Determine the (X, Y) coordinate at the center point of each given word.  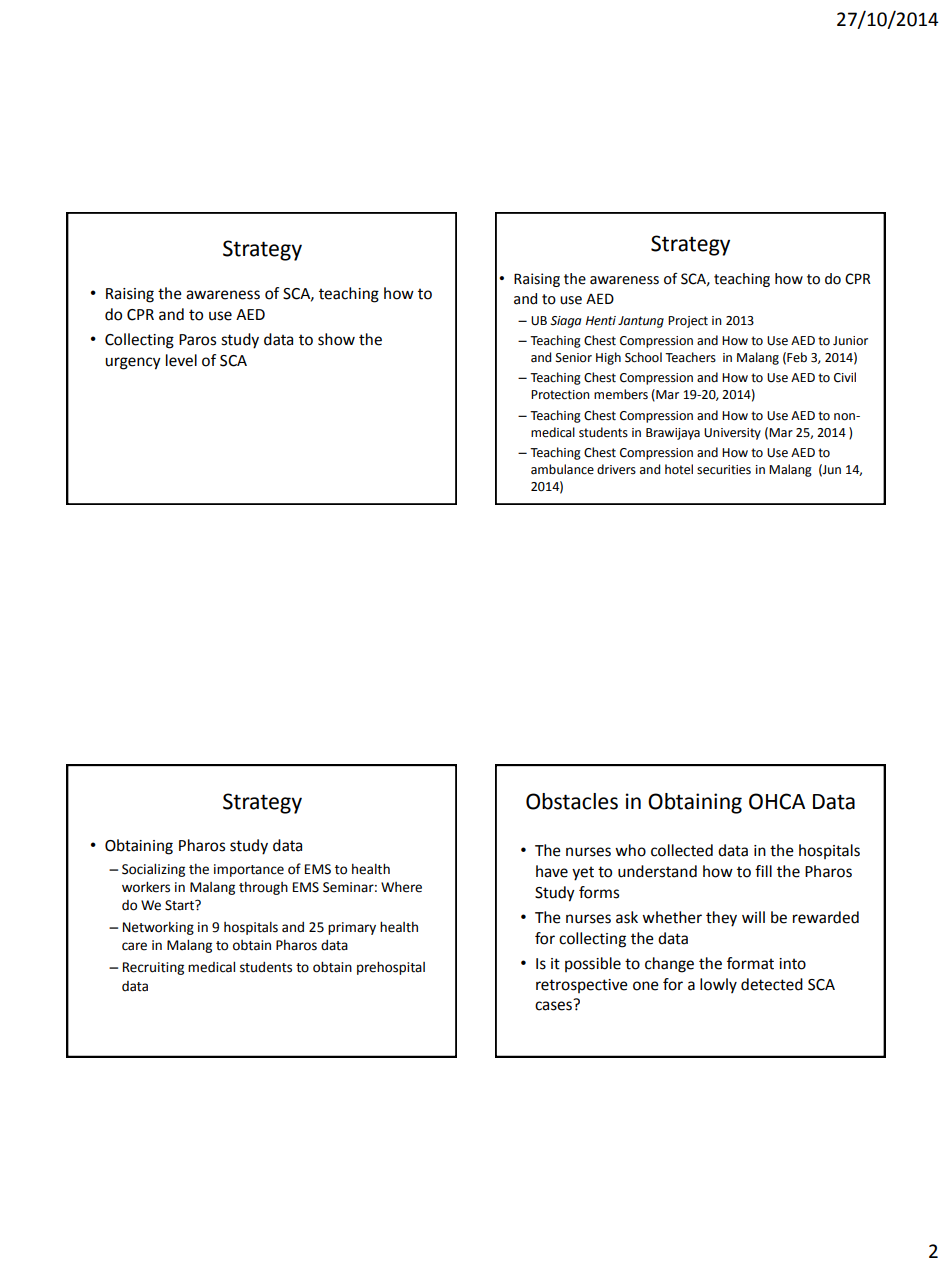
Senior (574, 358)
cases (553, 1006)
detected (772, 984)
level (181, 360)
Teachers (690, 357)
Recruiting (153, 968)
